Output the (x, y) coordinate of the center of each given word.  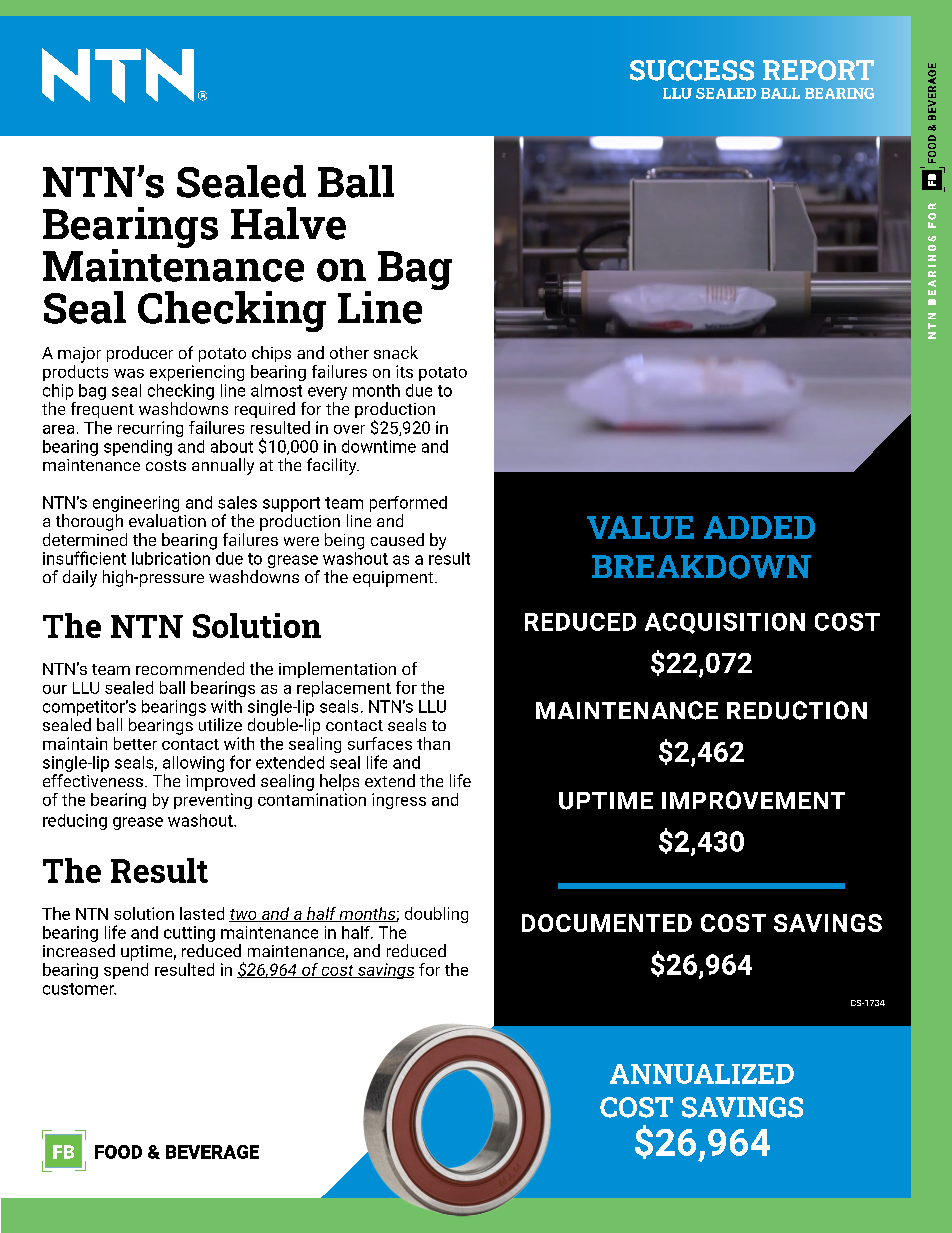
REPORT (818, 70)
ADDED (759, 527)
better (135, 743)
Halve (288, 223)
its (404, 371)
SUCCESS (692, 70)
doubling (436, 915)
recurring (150, 429)
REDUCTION (797, 710)
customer (79, 989)
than (433, 743)
